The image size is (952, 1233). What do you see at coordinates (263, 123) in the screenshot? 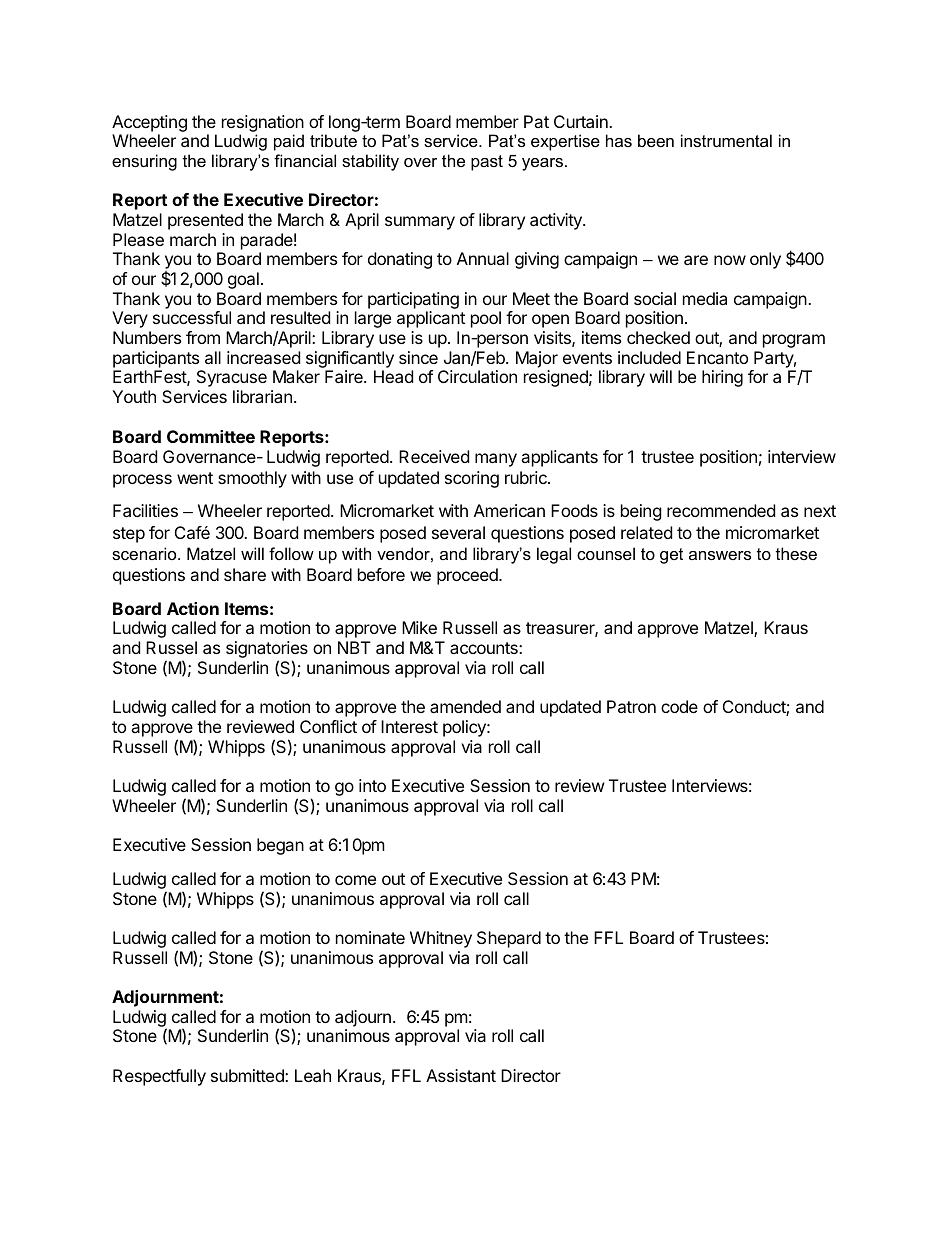
I see `resignation` at bounding box center [263, 123].
